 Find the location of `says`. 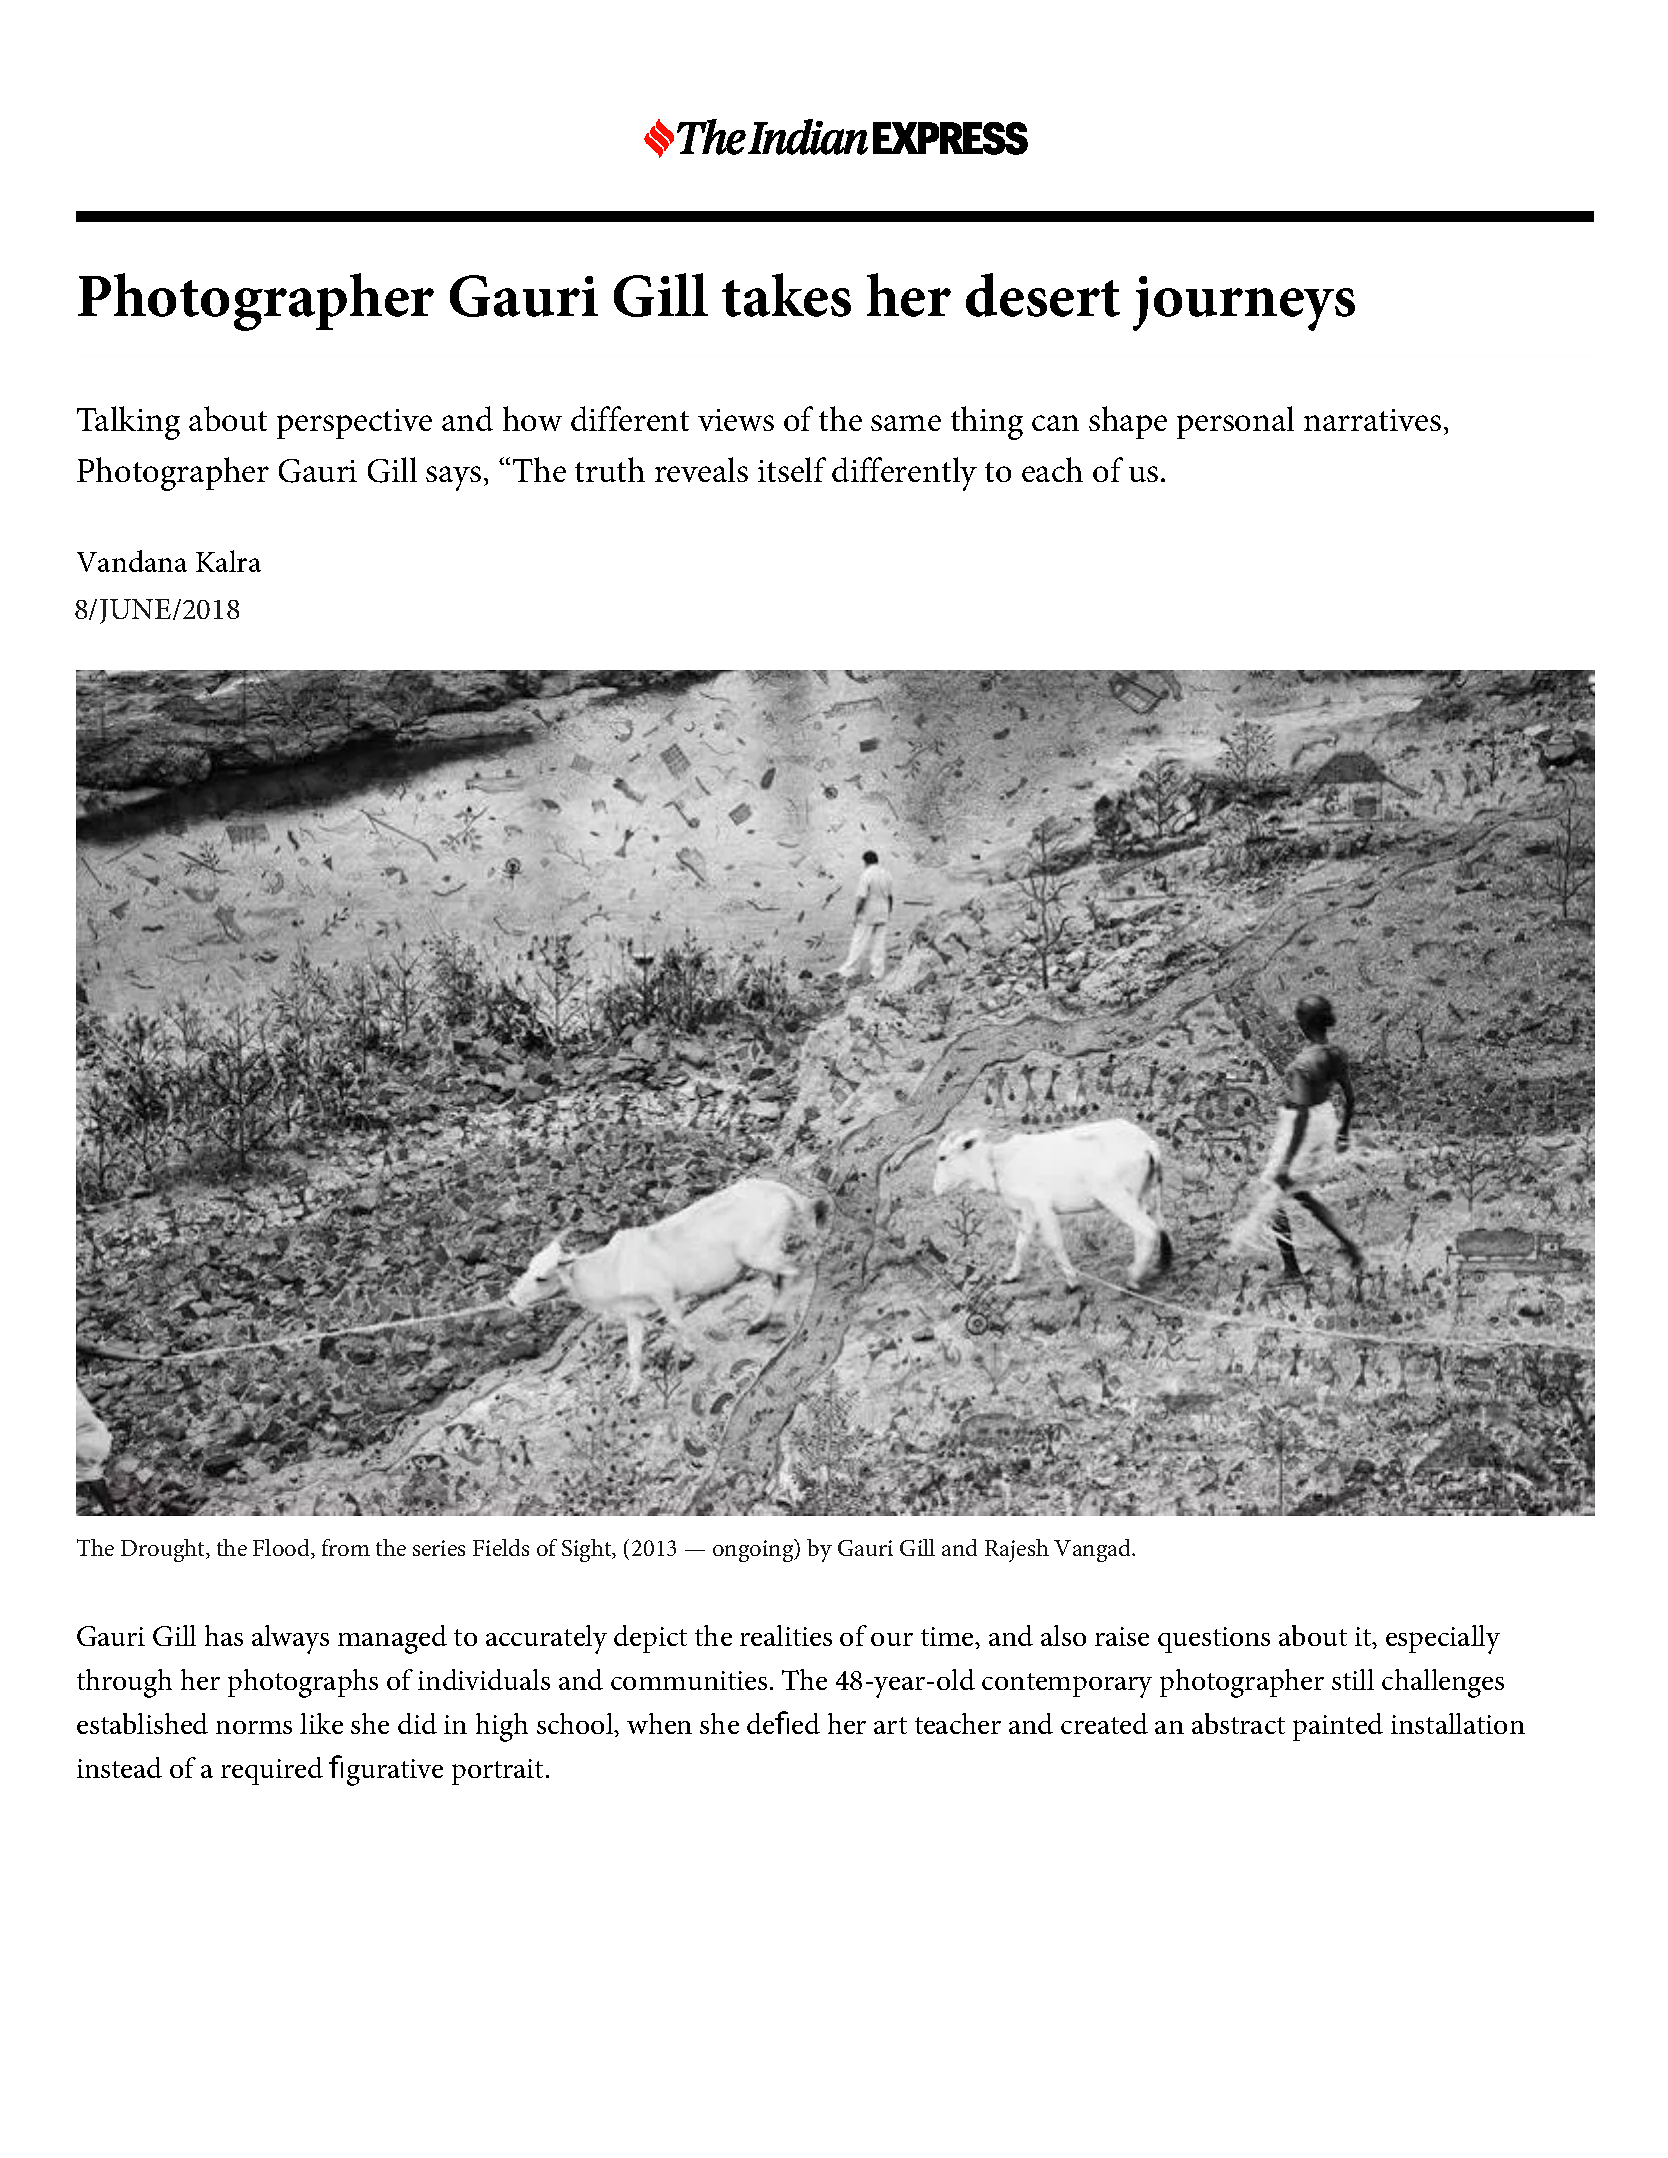

says is located at coordinates (453, 478).
